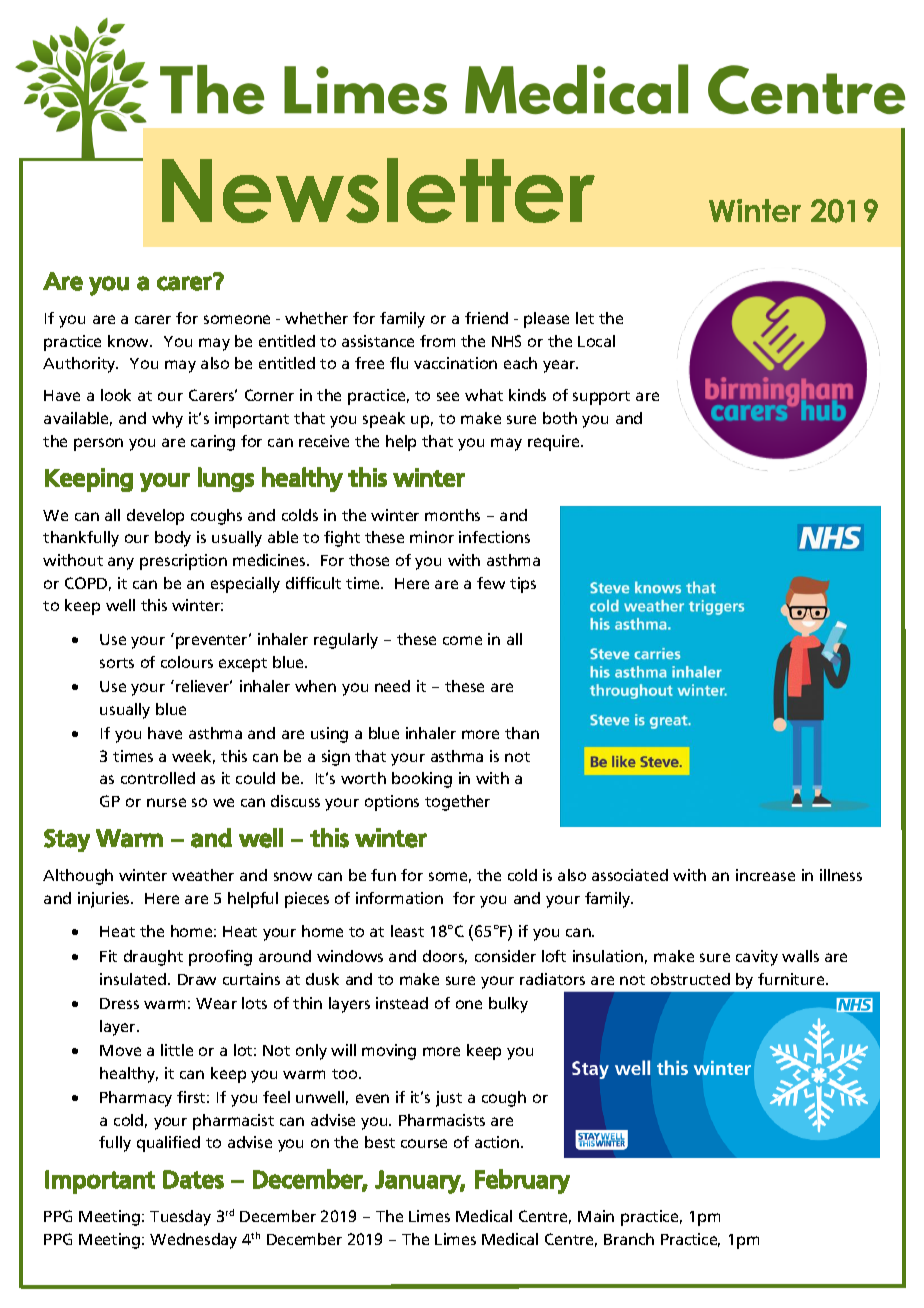  I want to click on February, so click(522, 1181).
